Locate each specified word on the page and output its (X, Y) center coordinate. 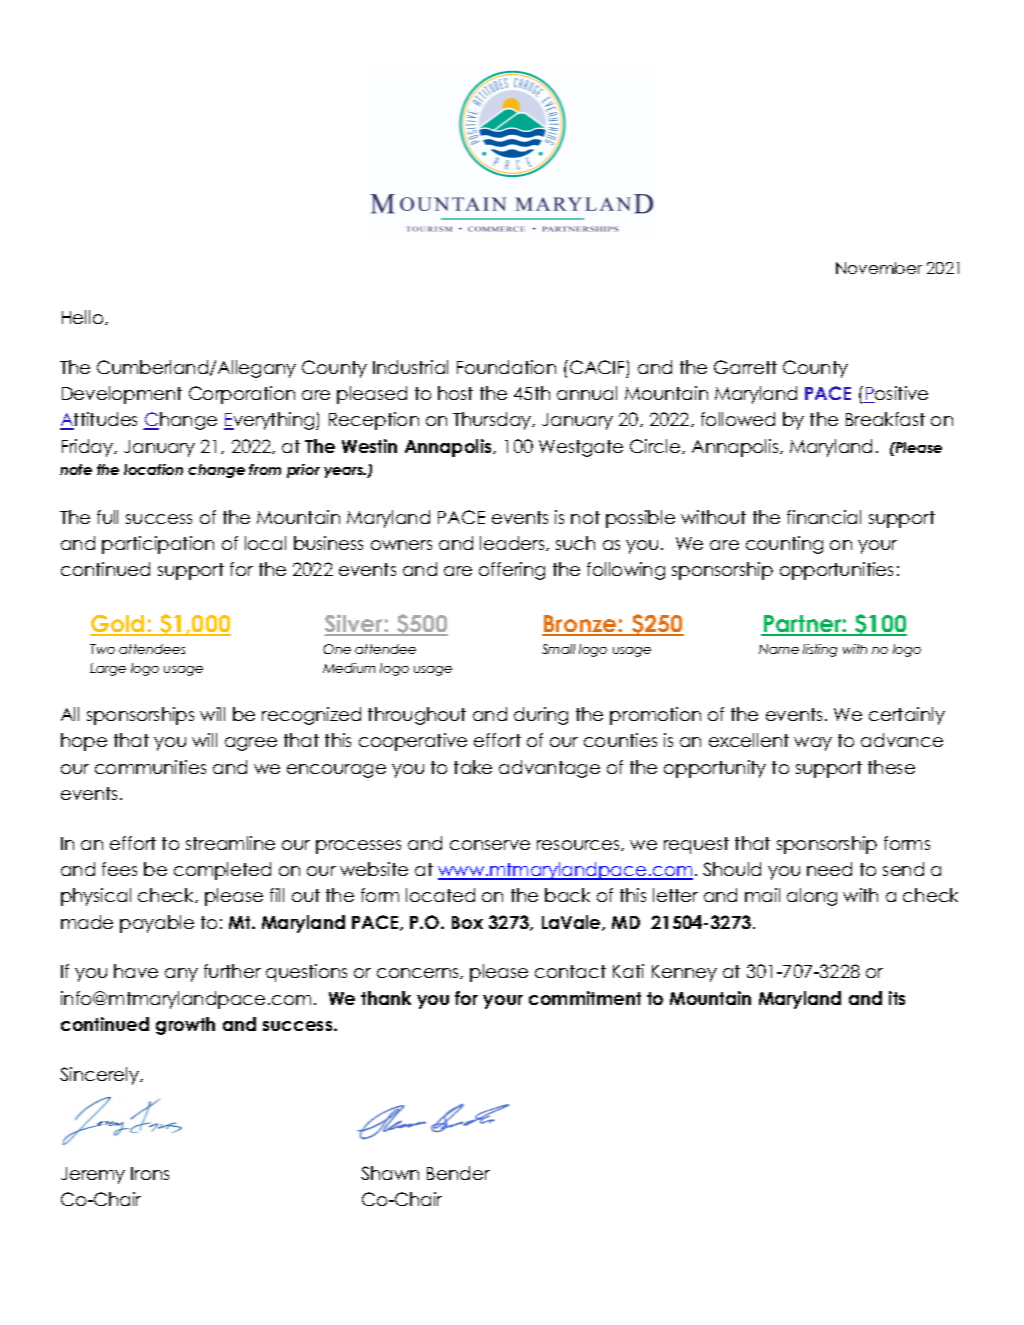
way (813, 744)
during (541, 716)
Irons (150, 1173)
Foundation (506, 367)
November (879, 268)
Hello (84, 317)
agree (251, 744)
